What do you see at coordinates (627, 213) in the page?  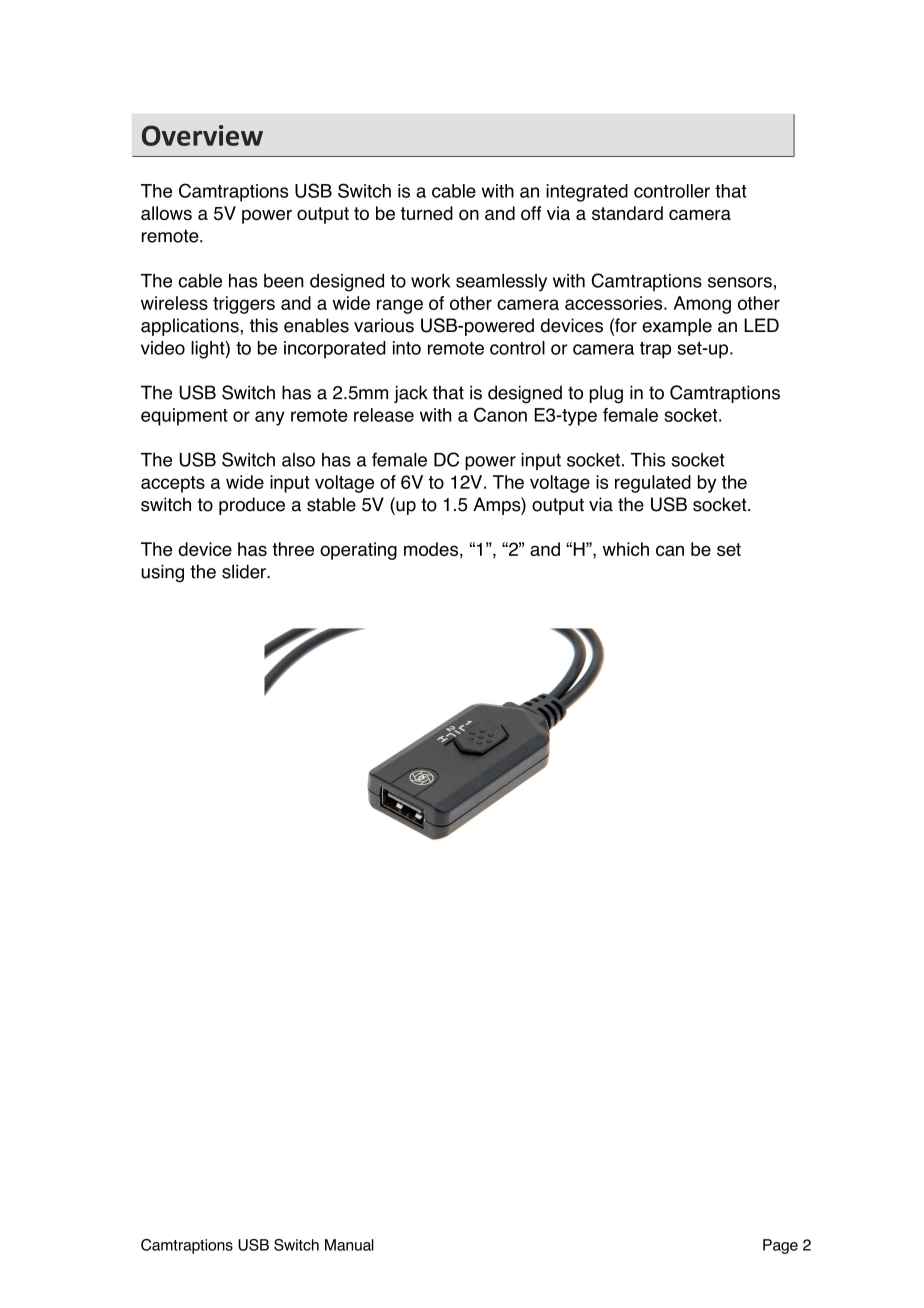 I see `standard` at bounding box center [627, 213].
